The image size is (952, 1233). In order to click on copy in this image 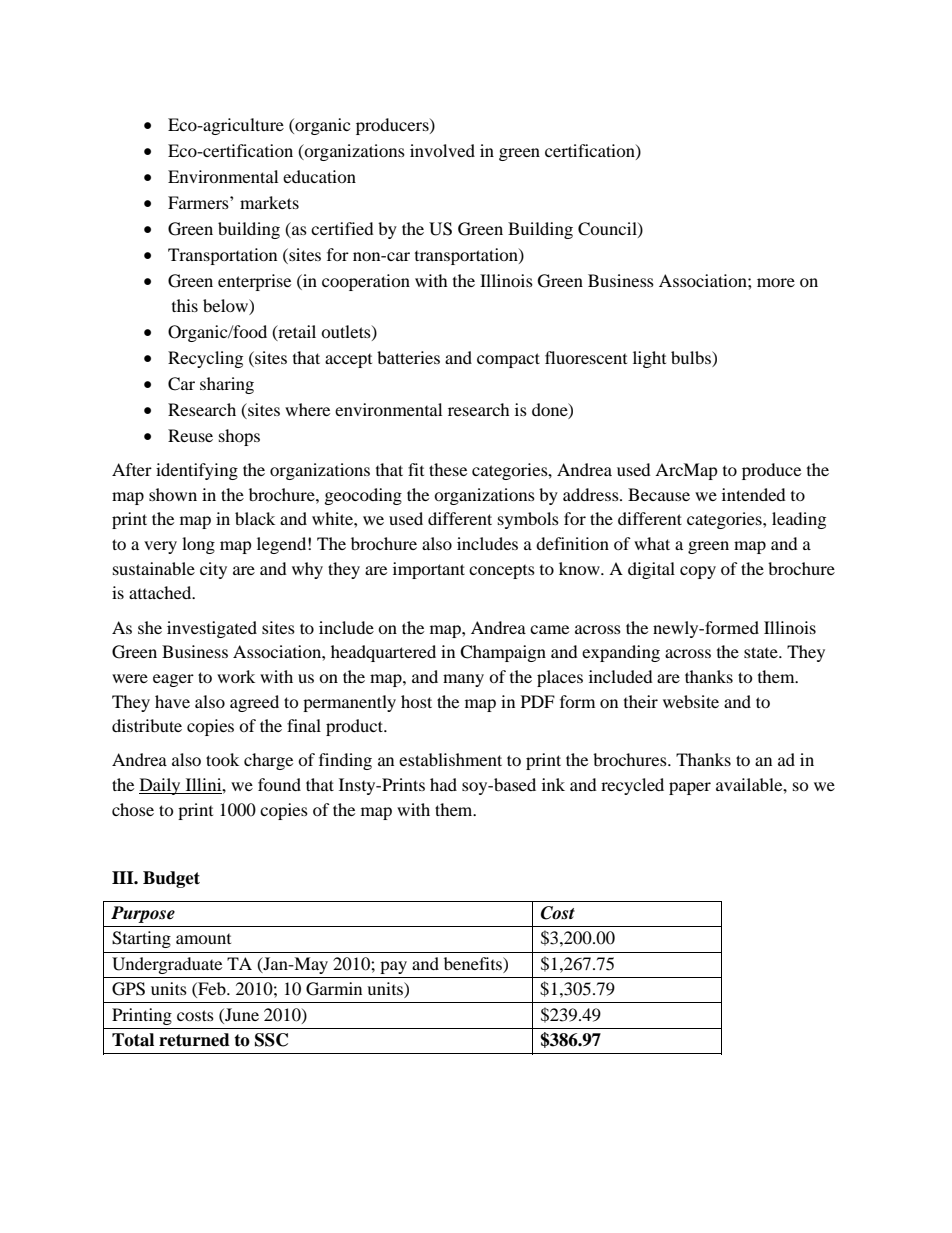, I will do `click(698, 572)`.
